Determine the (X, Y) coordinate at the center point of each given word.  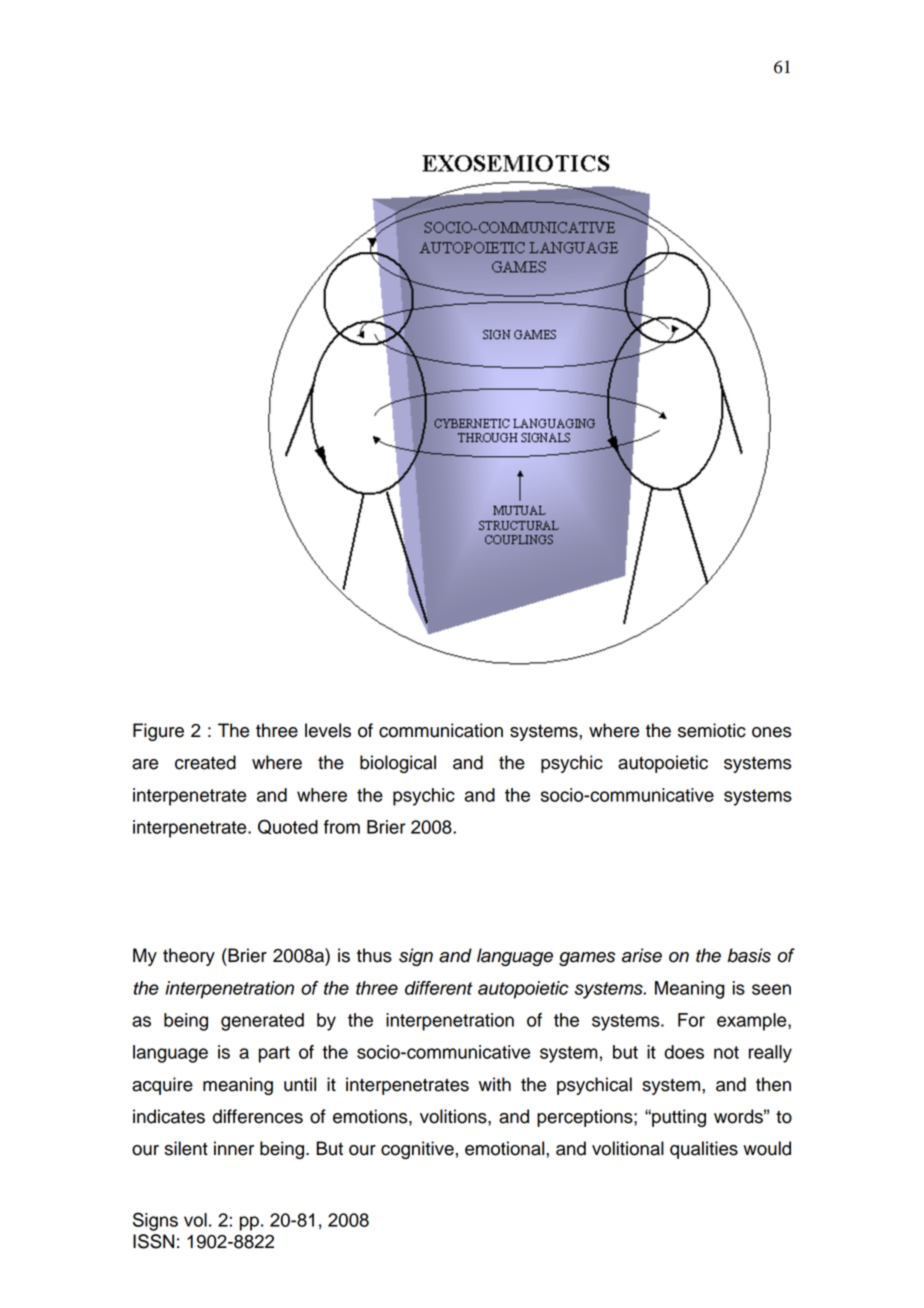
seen (771, 989)
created (205, 762)
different (439, 988)
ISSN (153, 1241)
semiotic (712, 730)
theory (189, 957)
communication (441, 730)
